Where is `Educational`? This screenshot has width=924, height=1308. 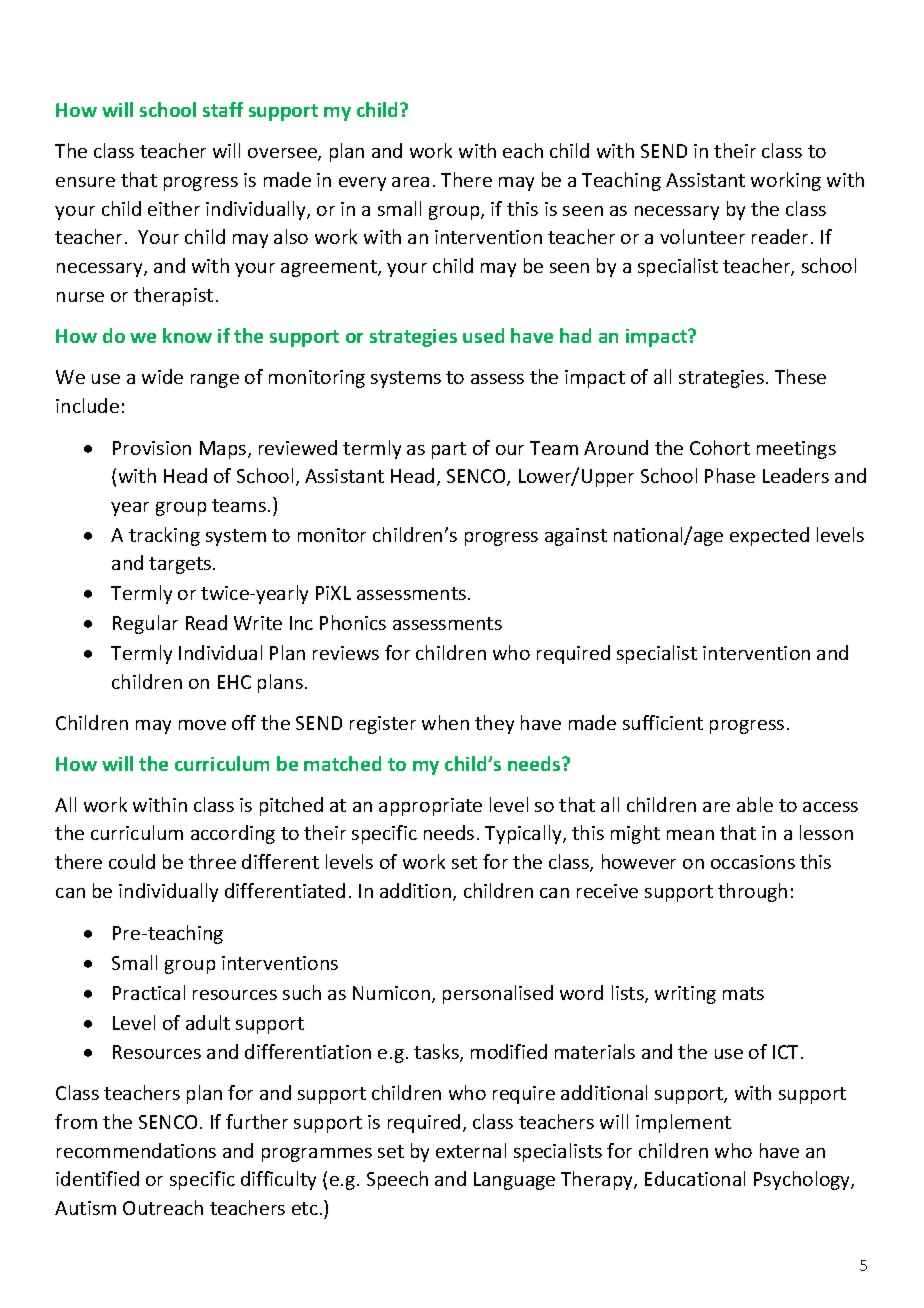
Educational is located at coordinates (695, 1178).
